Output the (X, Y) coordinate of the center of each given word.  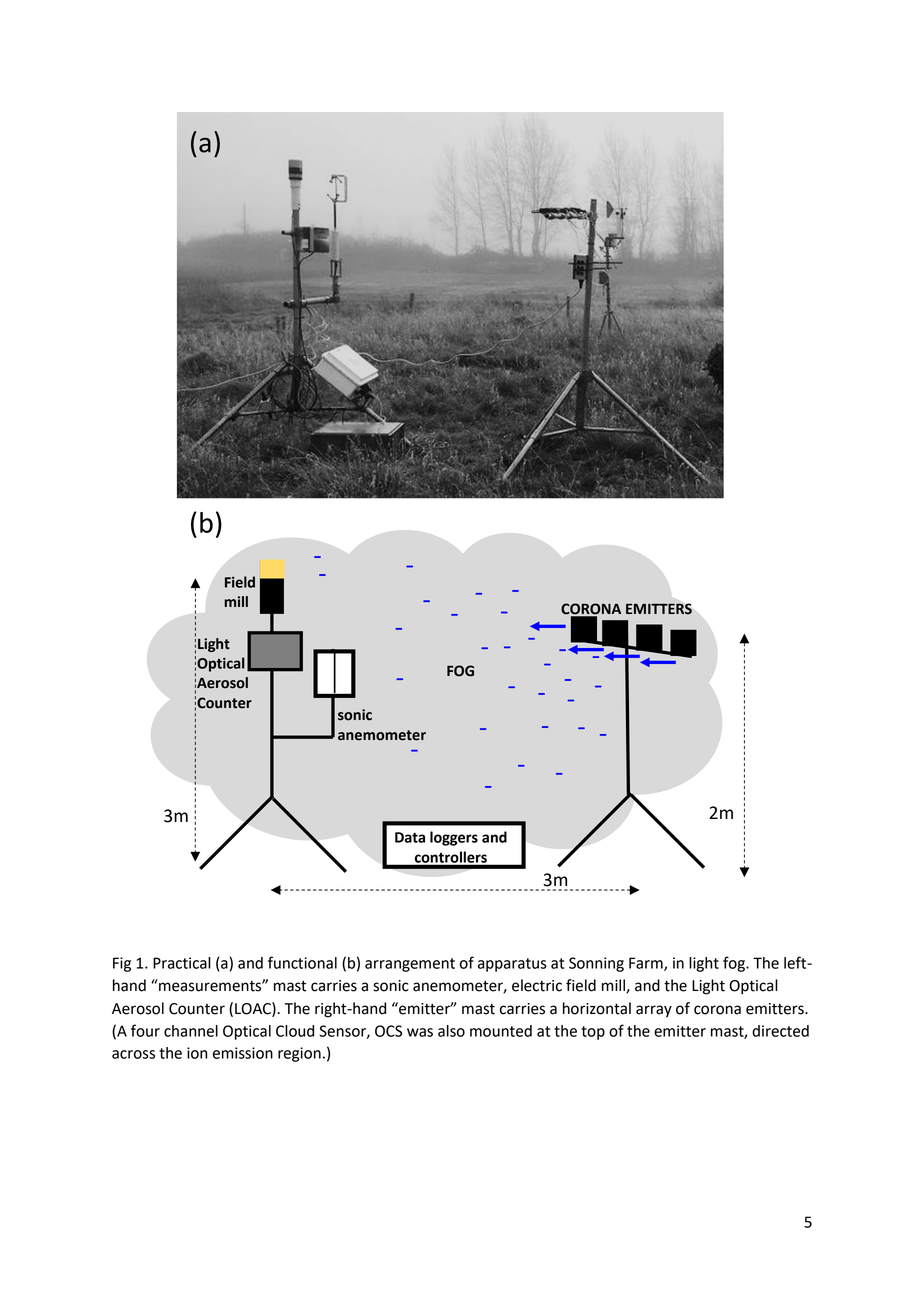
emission (243, 1053)
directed (780, 1031)
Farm (647, 964)
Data (410, 837)
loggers (454, 838)
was (420, 1032)
